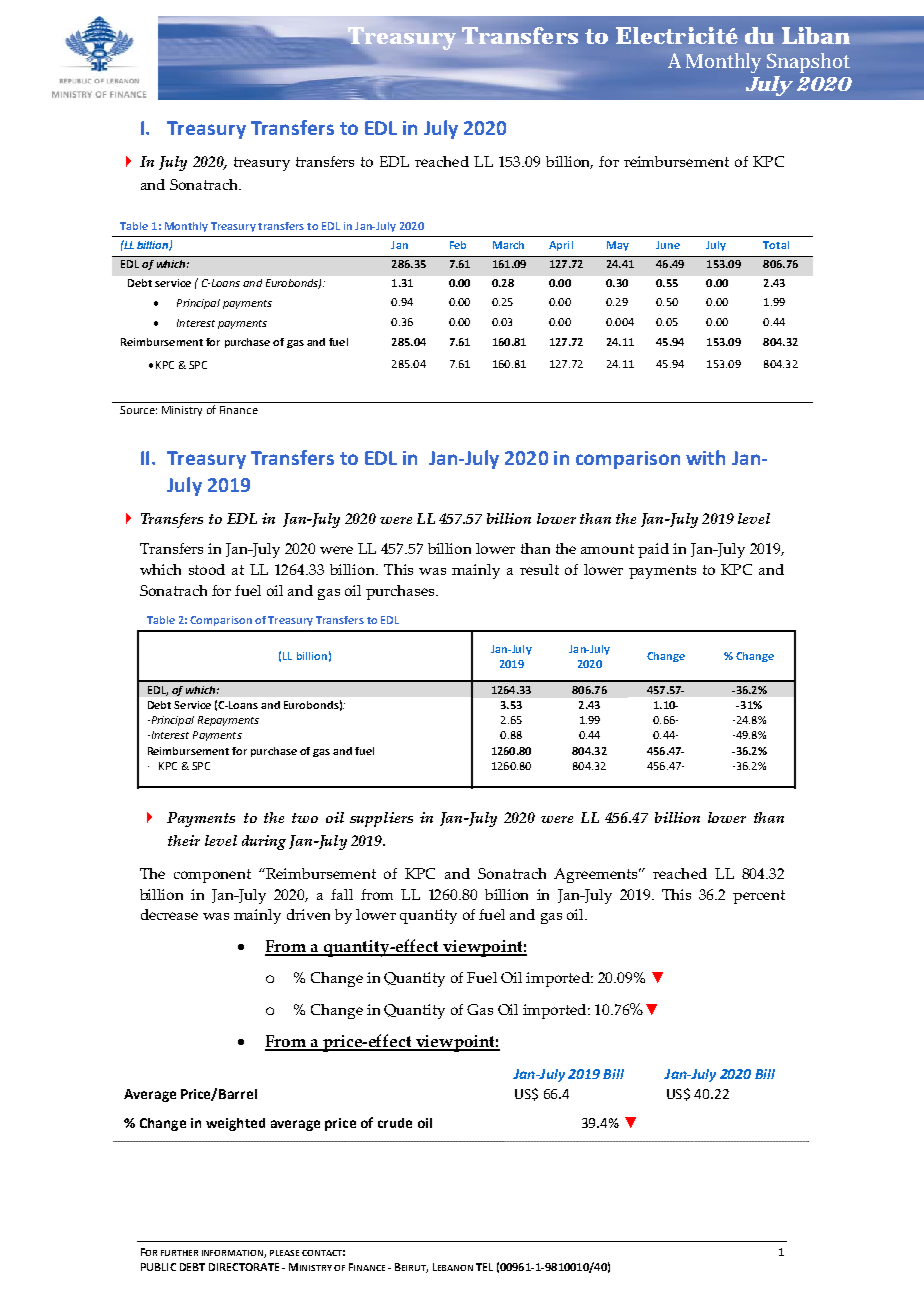 This screenshot has width=924, height=1308. Describe the element at coordinates (484, 1267) in the screenshot. I see `TEL` at that location.
